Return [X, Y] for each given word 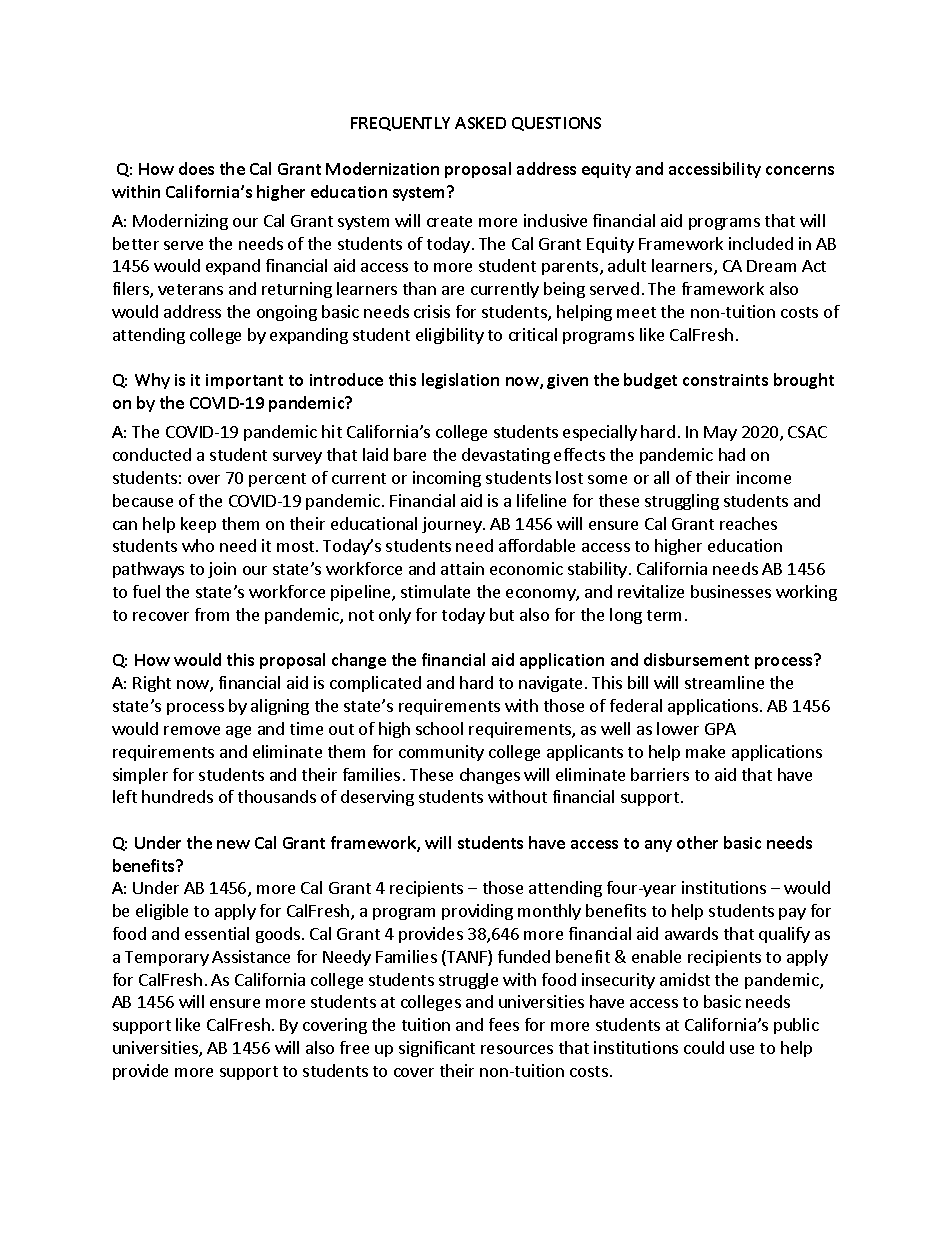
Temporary [167, 958]
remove [192, 730]
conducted [152, 454]
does [196, 168]
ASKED [480, 123]
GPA [720, 729]
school [439, 728]
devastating [506, 456]
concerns [800, 170]
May [720, 433]
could [704, 1047]
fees [504, 1024]
